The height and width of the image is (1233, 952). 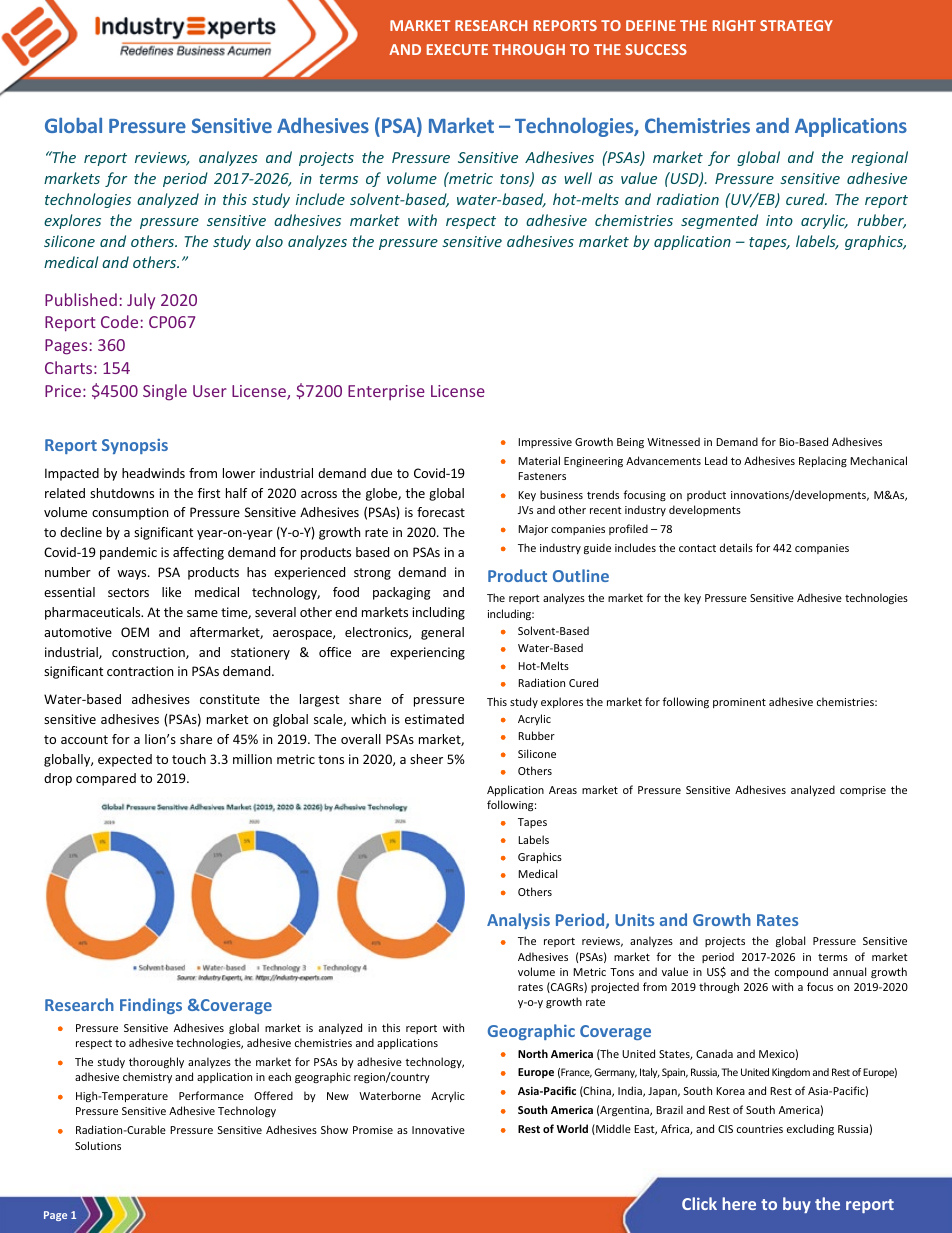 What do you see at coordinates (98, 1145) in the image?
I see `Solutions` at bounding box center [98, 1145].
